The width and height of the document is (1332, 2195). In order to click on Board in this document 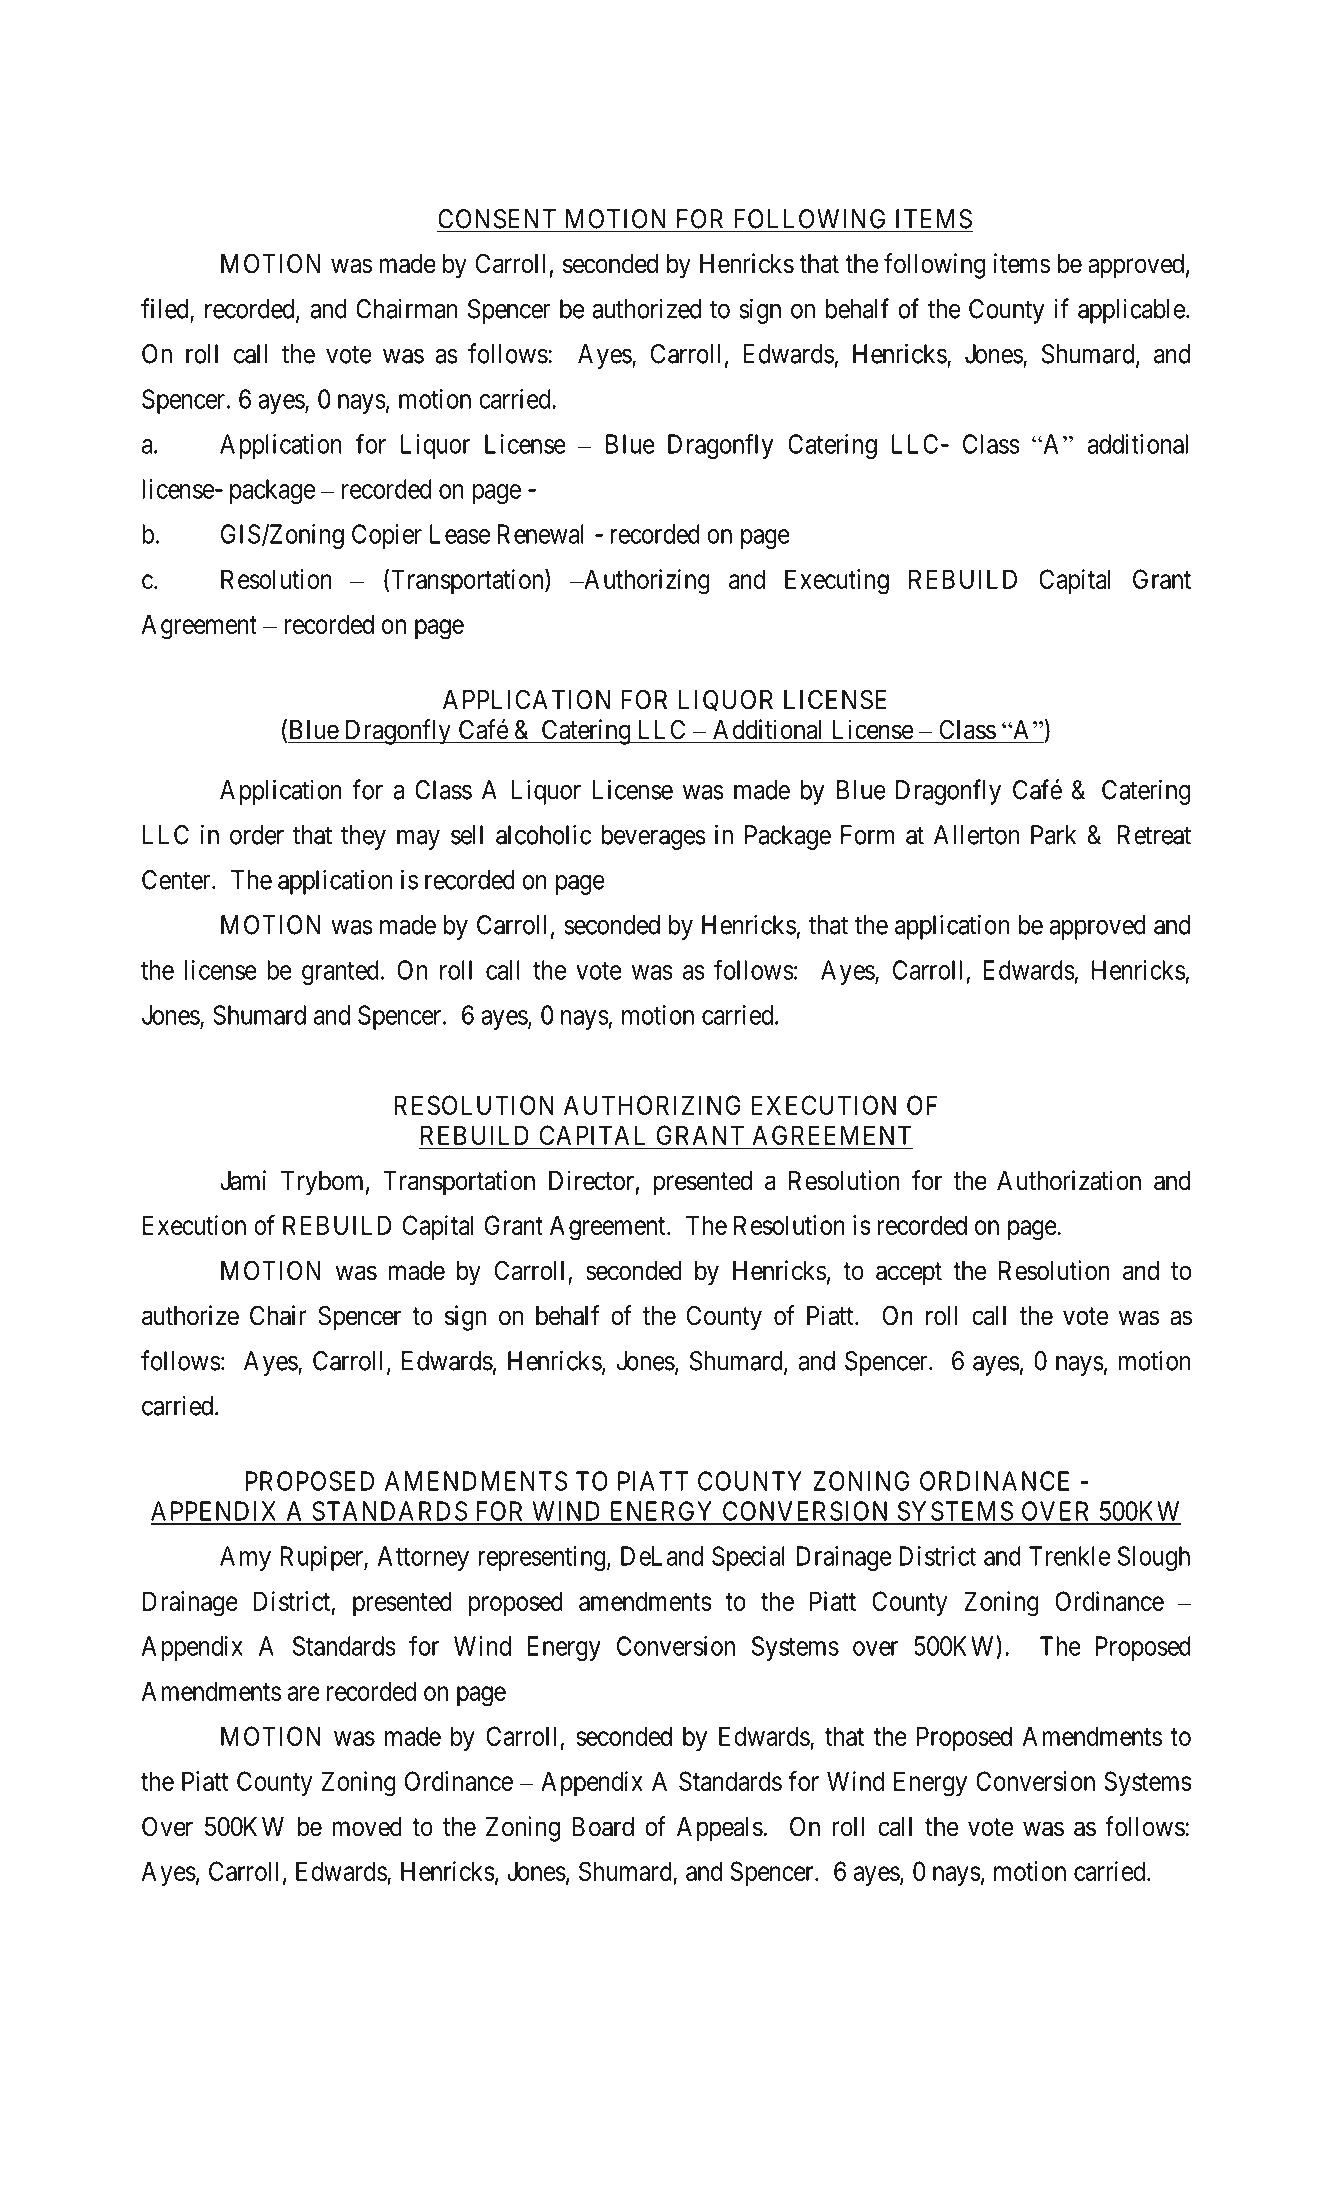, I will do `click(603, 1827)`.
